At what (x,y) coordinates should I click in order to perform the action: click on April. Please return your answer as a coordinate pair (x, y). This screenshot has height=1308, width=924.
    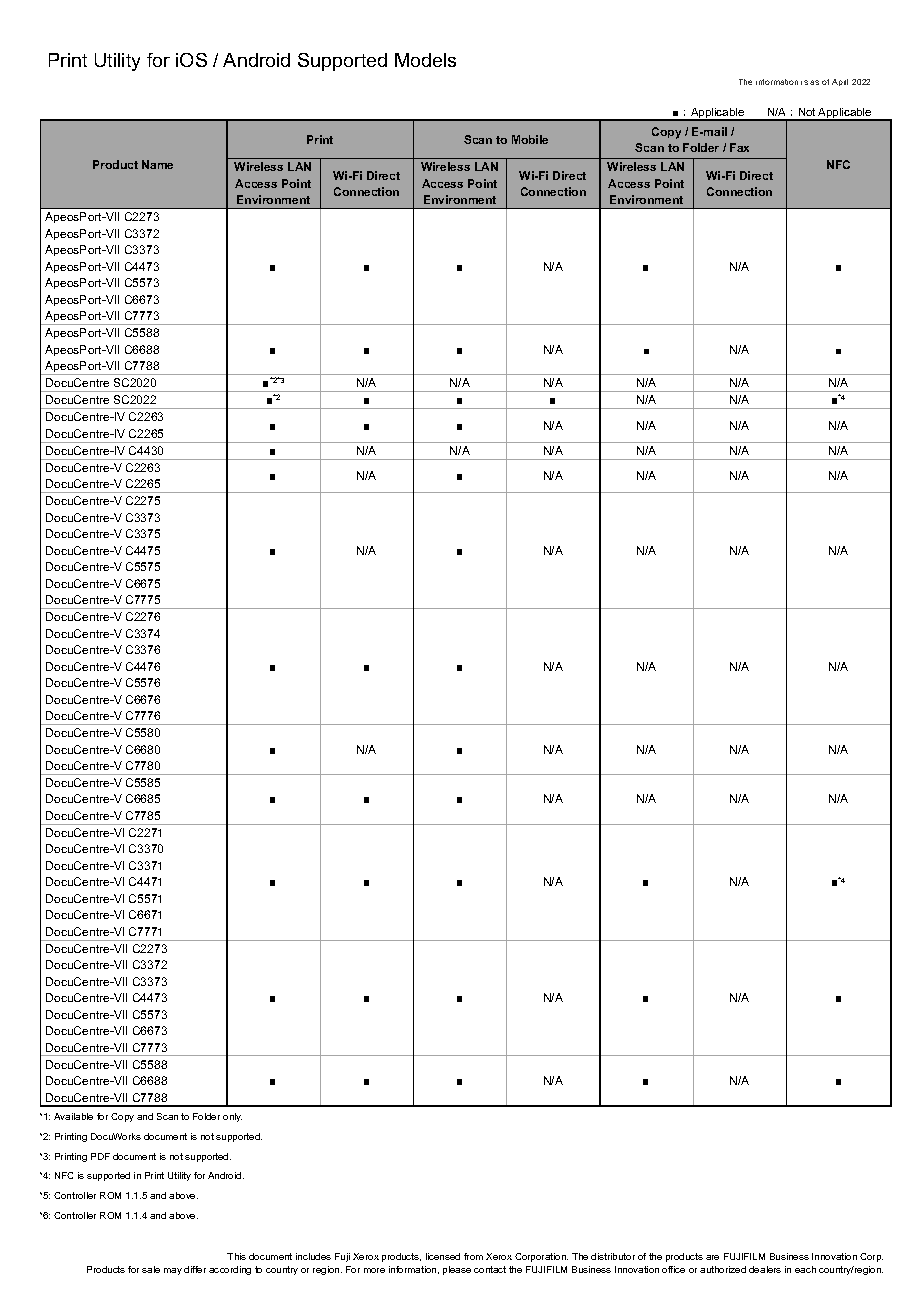
    Looking at the image, I should click on (840, 82).
